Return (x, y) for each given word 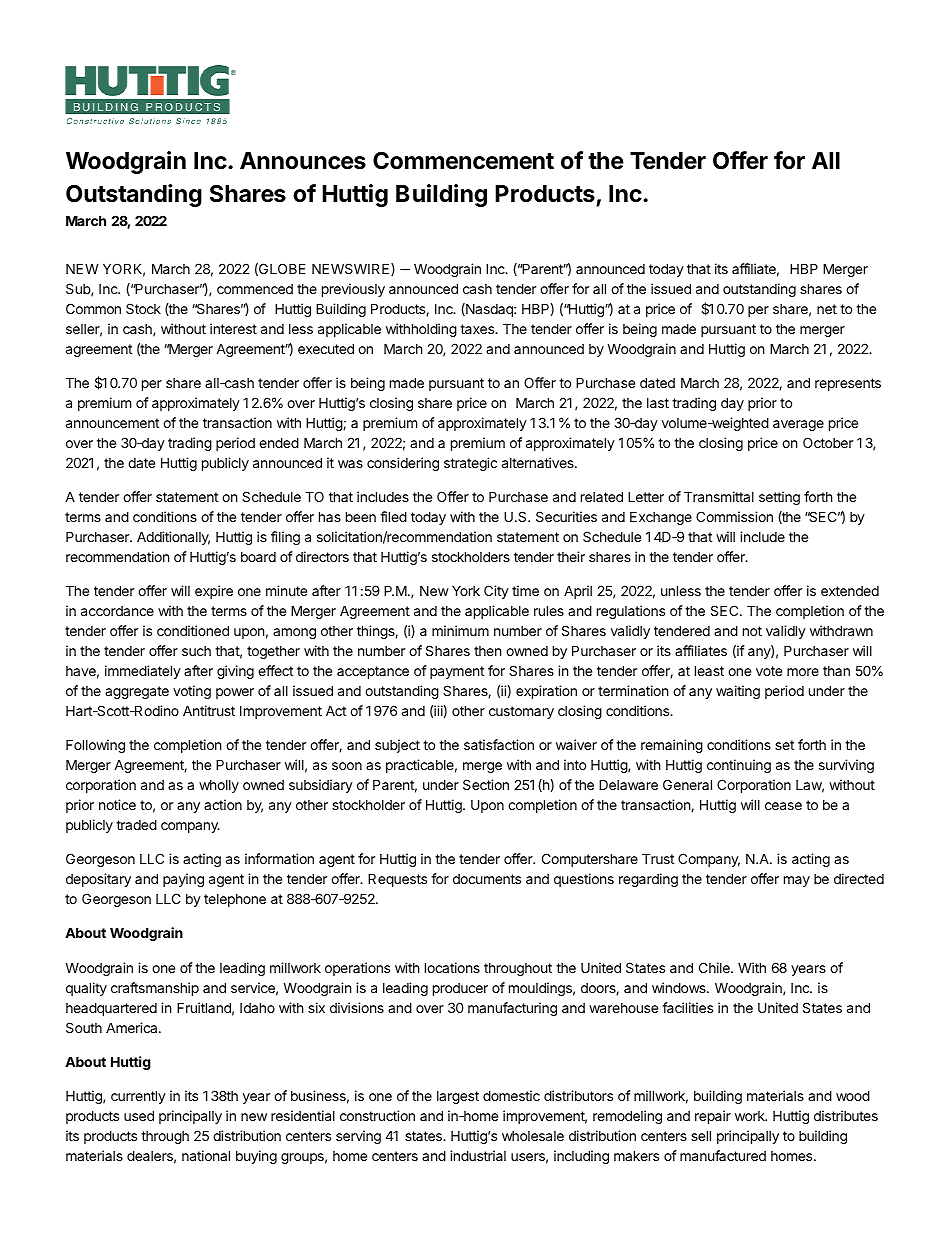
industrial (478, 1155)
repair (713, 1117)
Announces (303, 161)
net (827, 309)
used (139, 1115)
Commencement (463, 161)
